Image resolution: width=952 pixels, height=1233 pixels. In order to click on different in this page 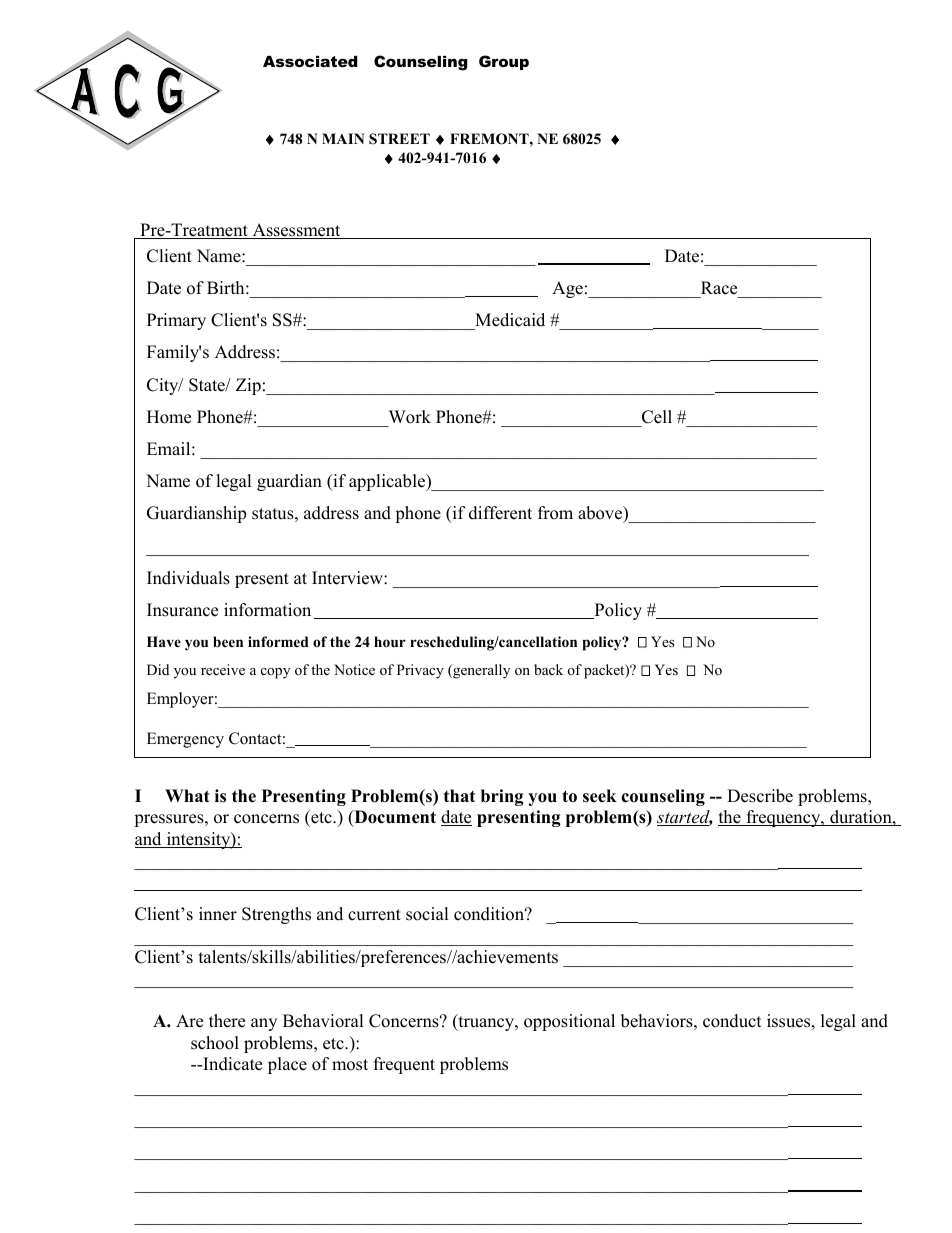, I will do `click(500, 513)`.
